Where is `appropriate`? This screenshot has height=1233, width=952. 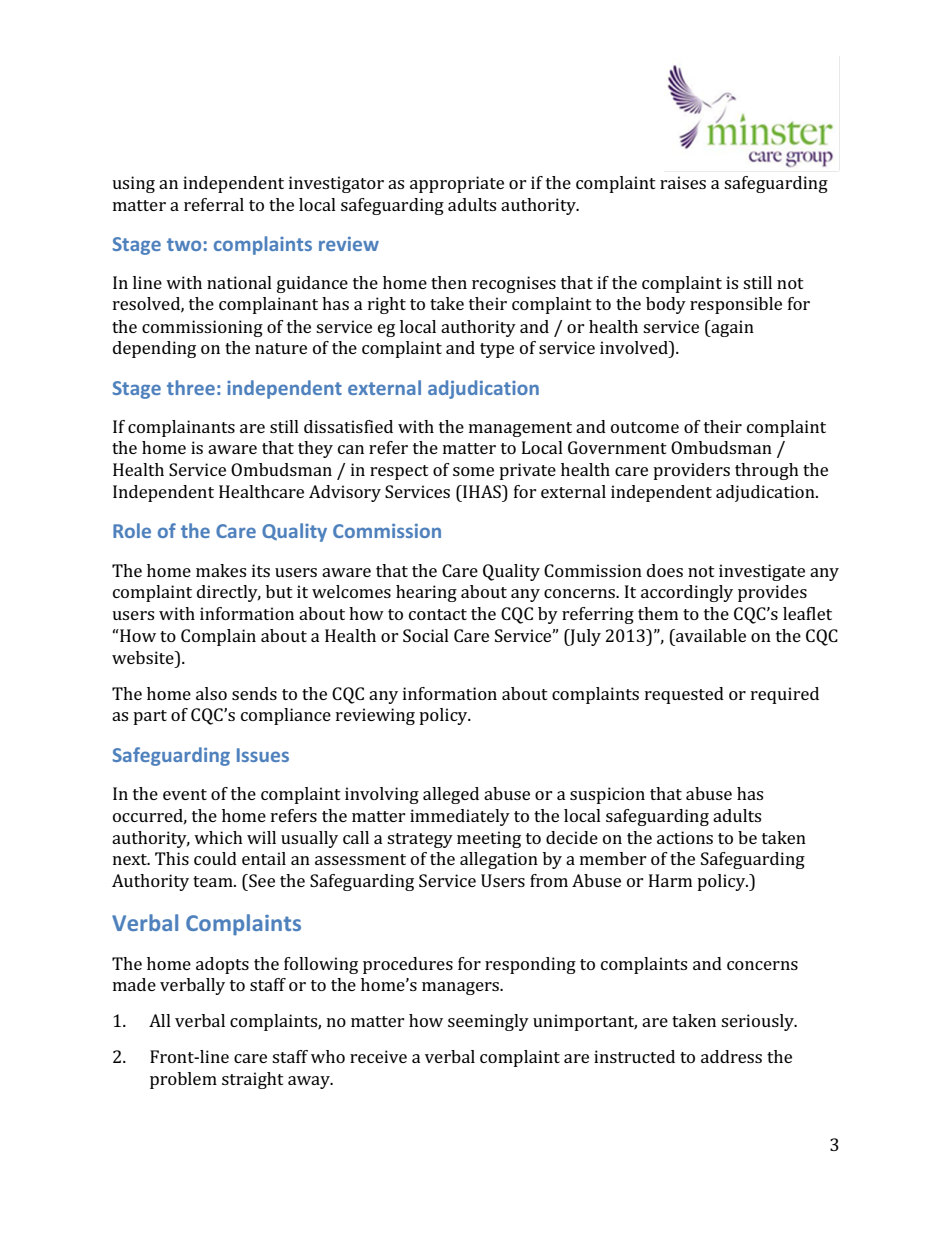 appropriate is located at coordinates (457, 184).
